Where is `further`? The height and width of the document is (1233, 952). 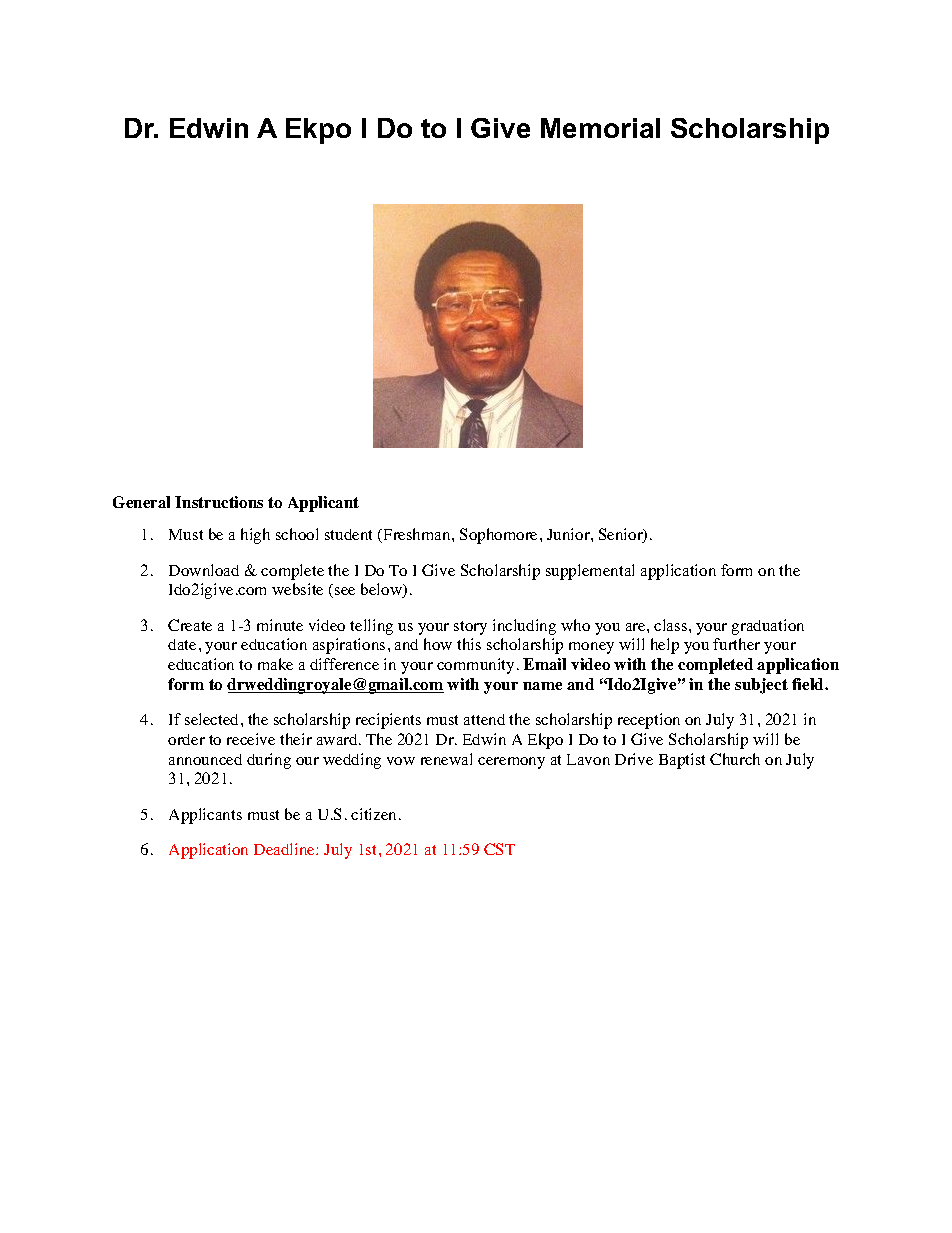 further is located at coordinates (736, 644).
